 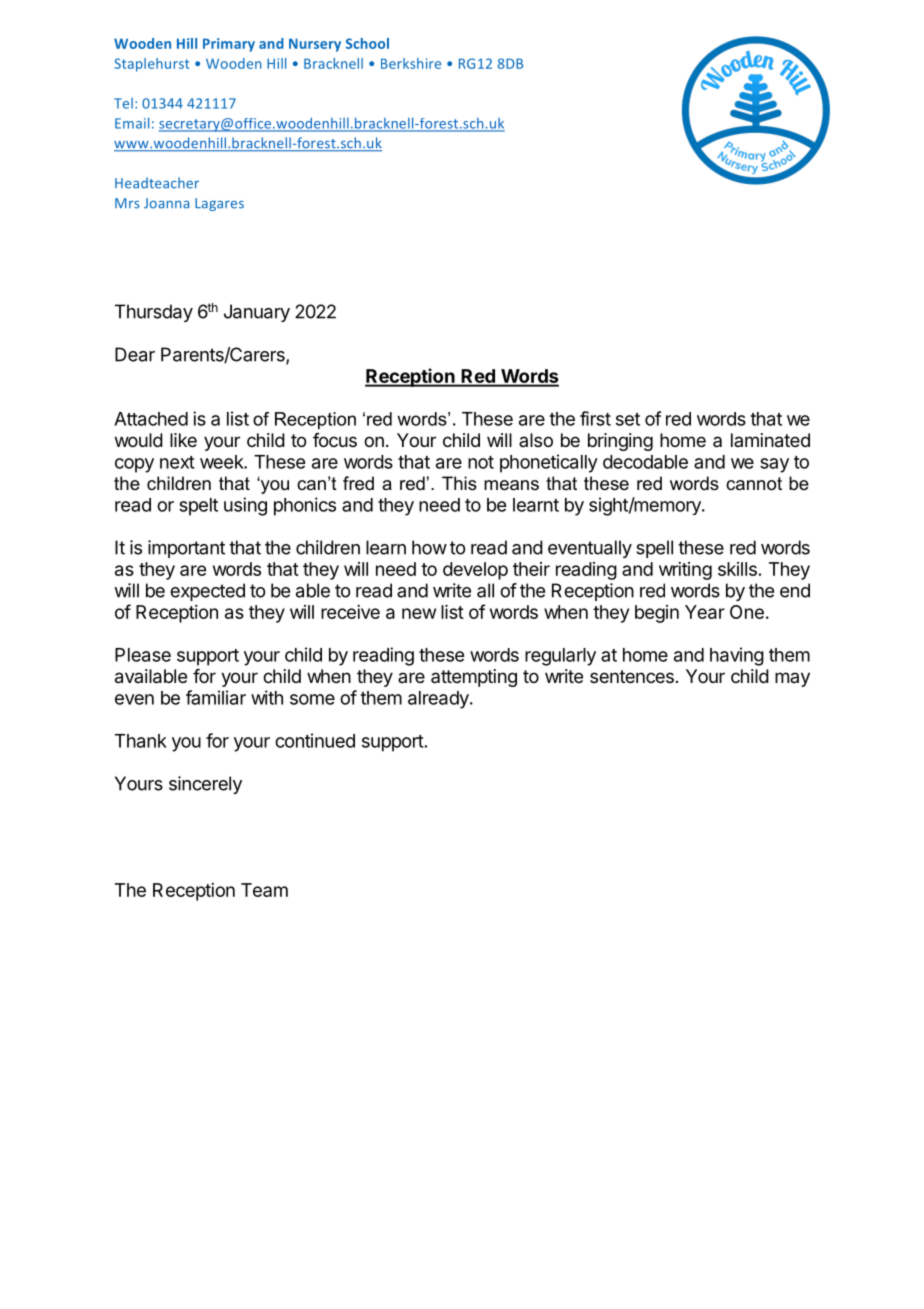 I want to click on Primary, so click(x=229, y=45).
